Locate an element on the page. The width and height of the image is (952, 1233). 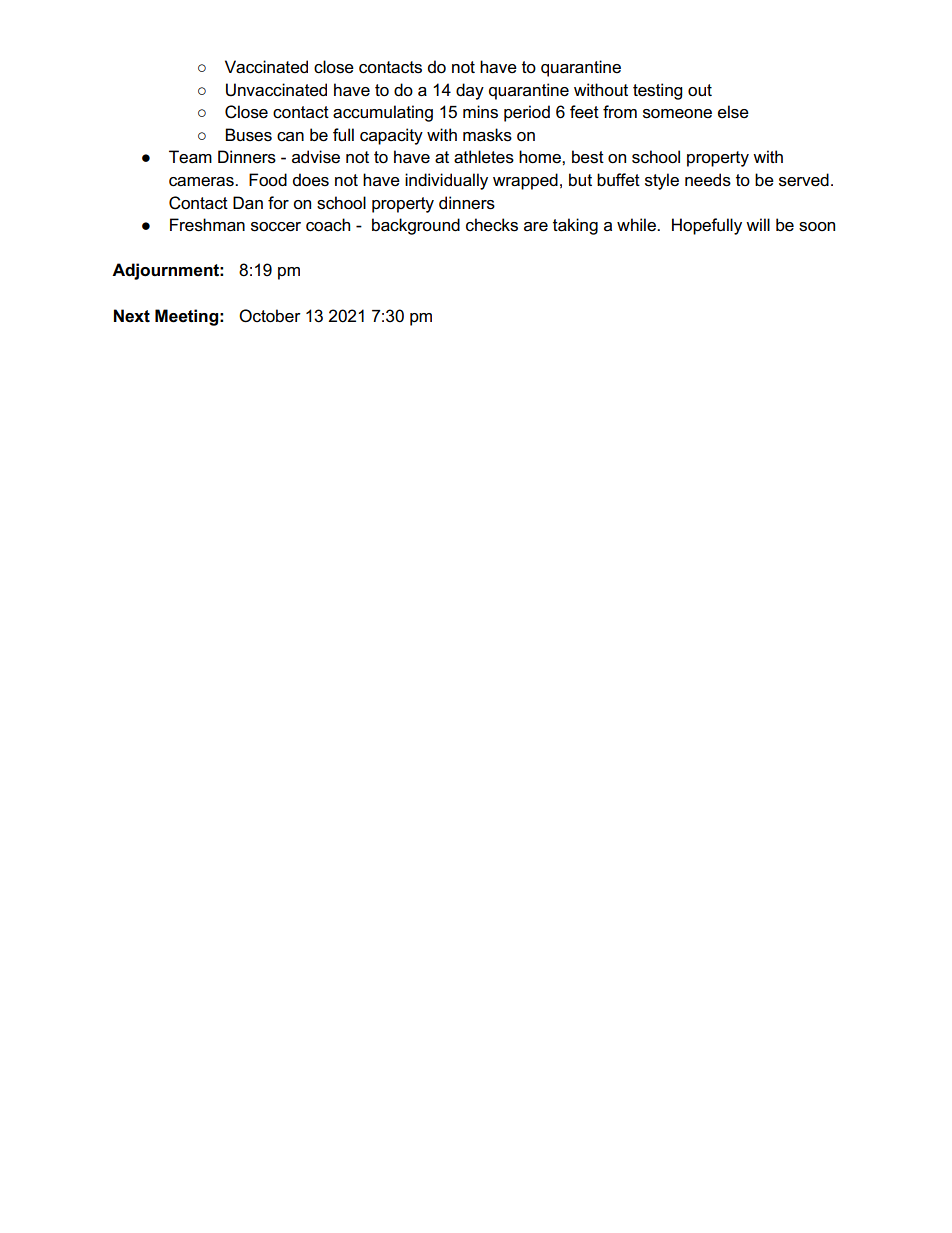
soon is located at coordinates (817, 227).
